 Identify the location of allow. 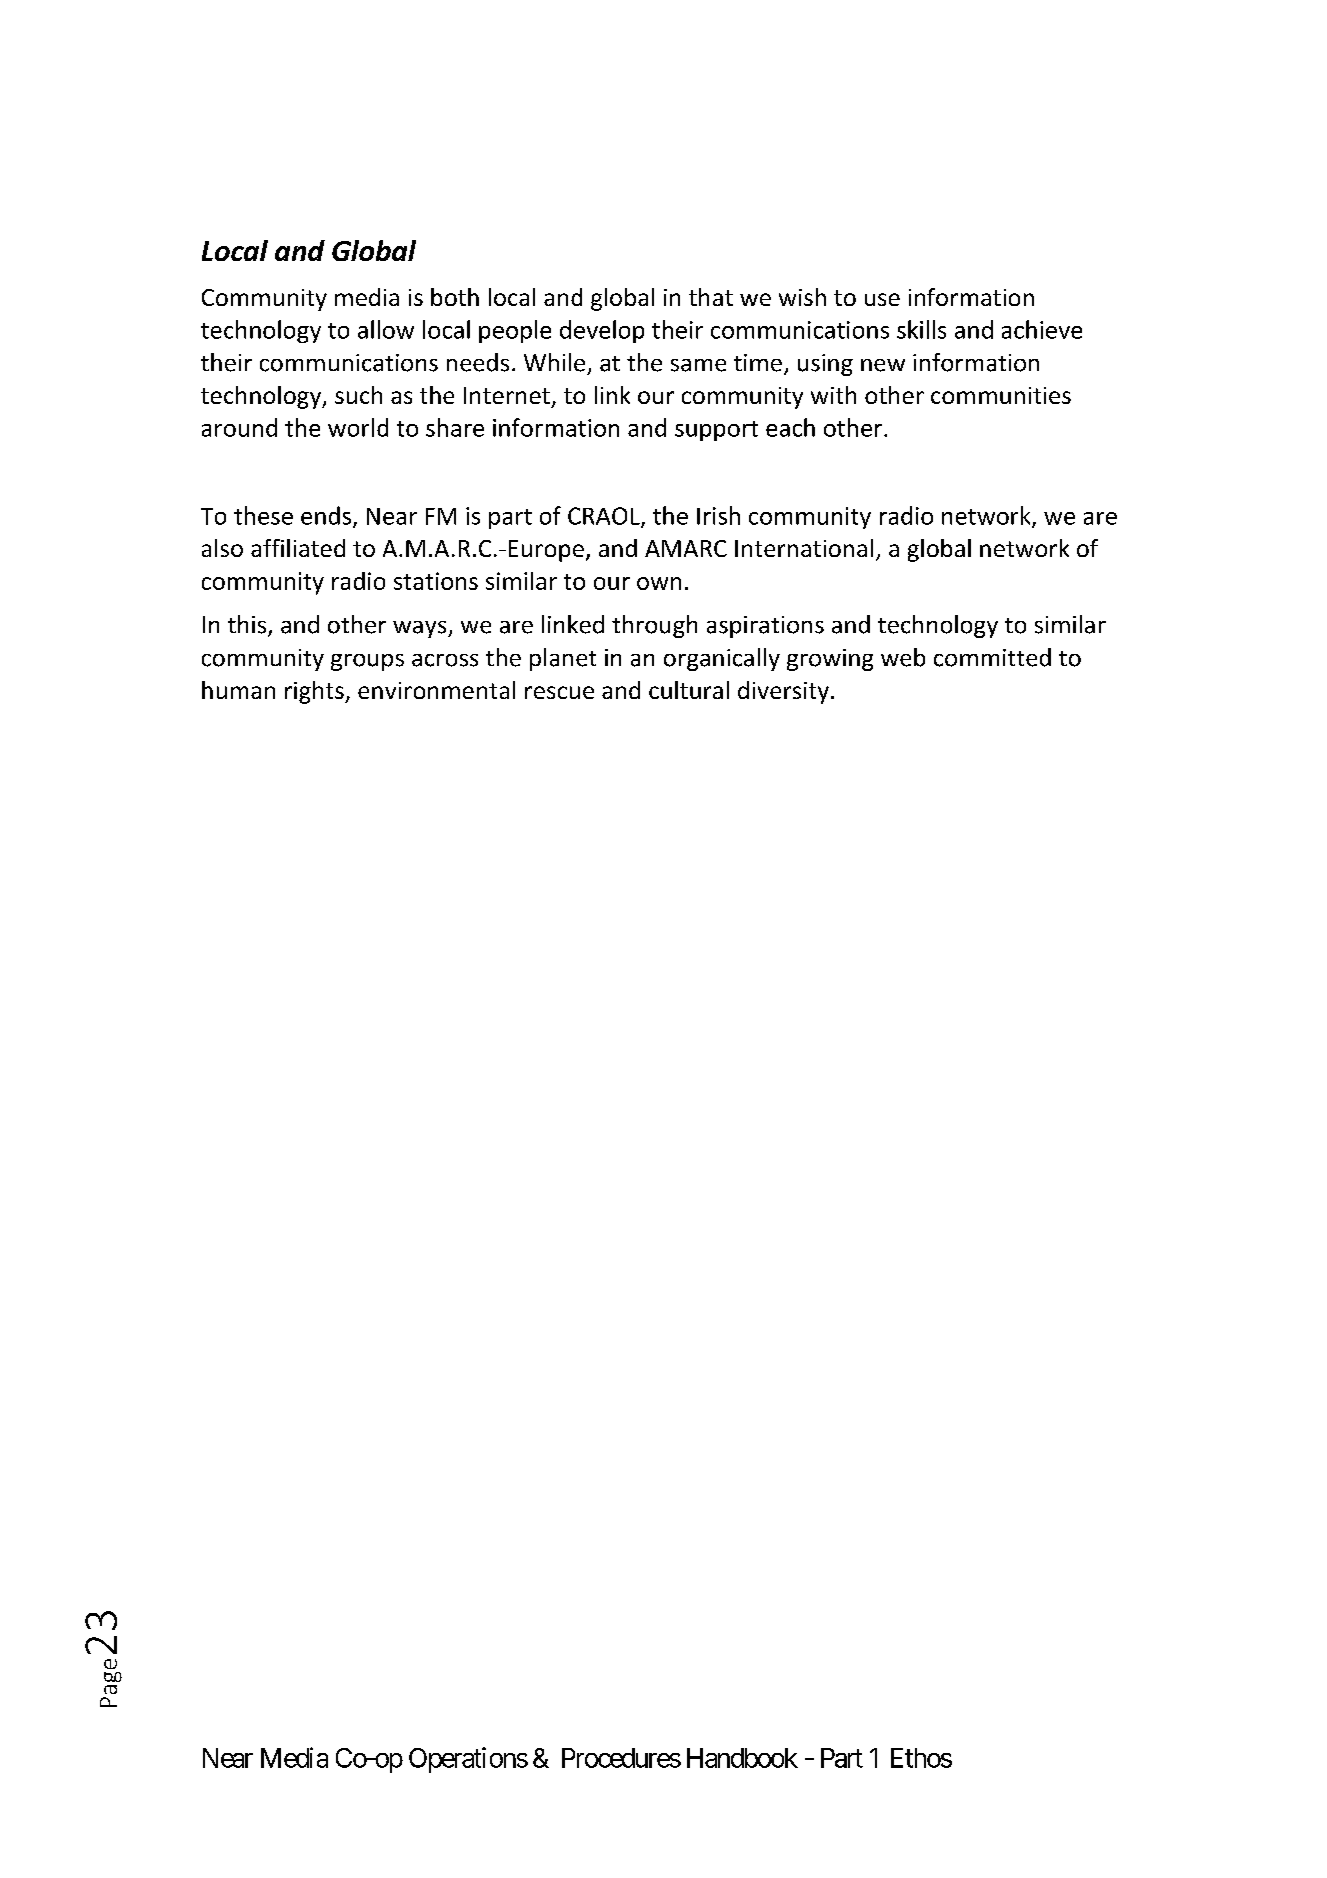
(386, 329).
